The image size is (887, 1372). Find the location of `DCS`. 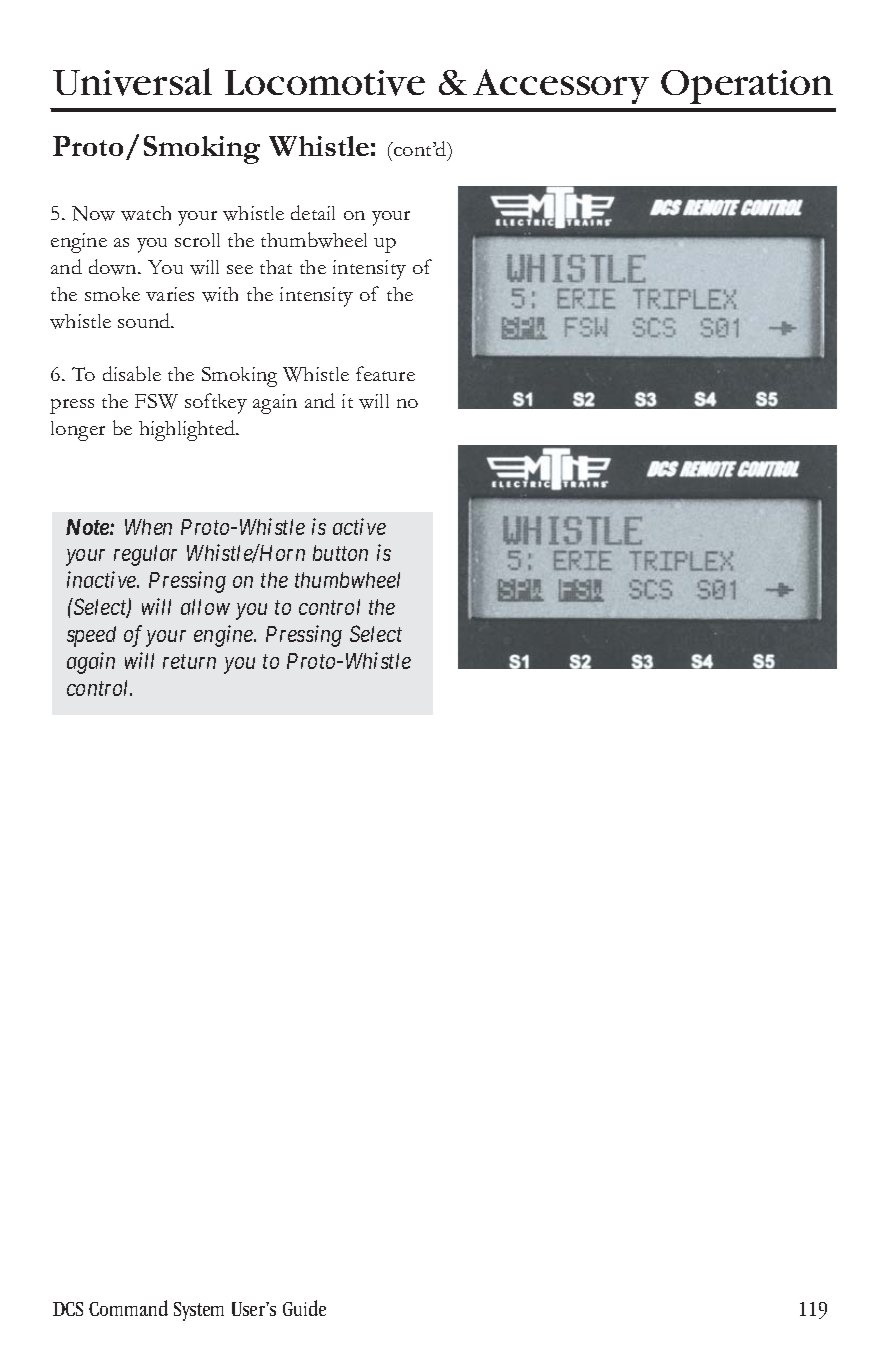

DCS is located at coordinates (68, 1309).
